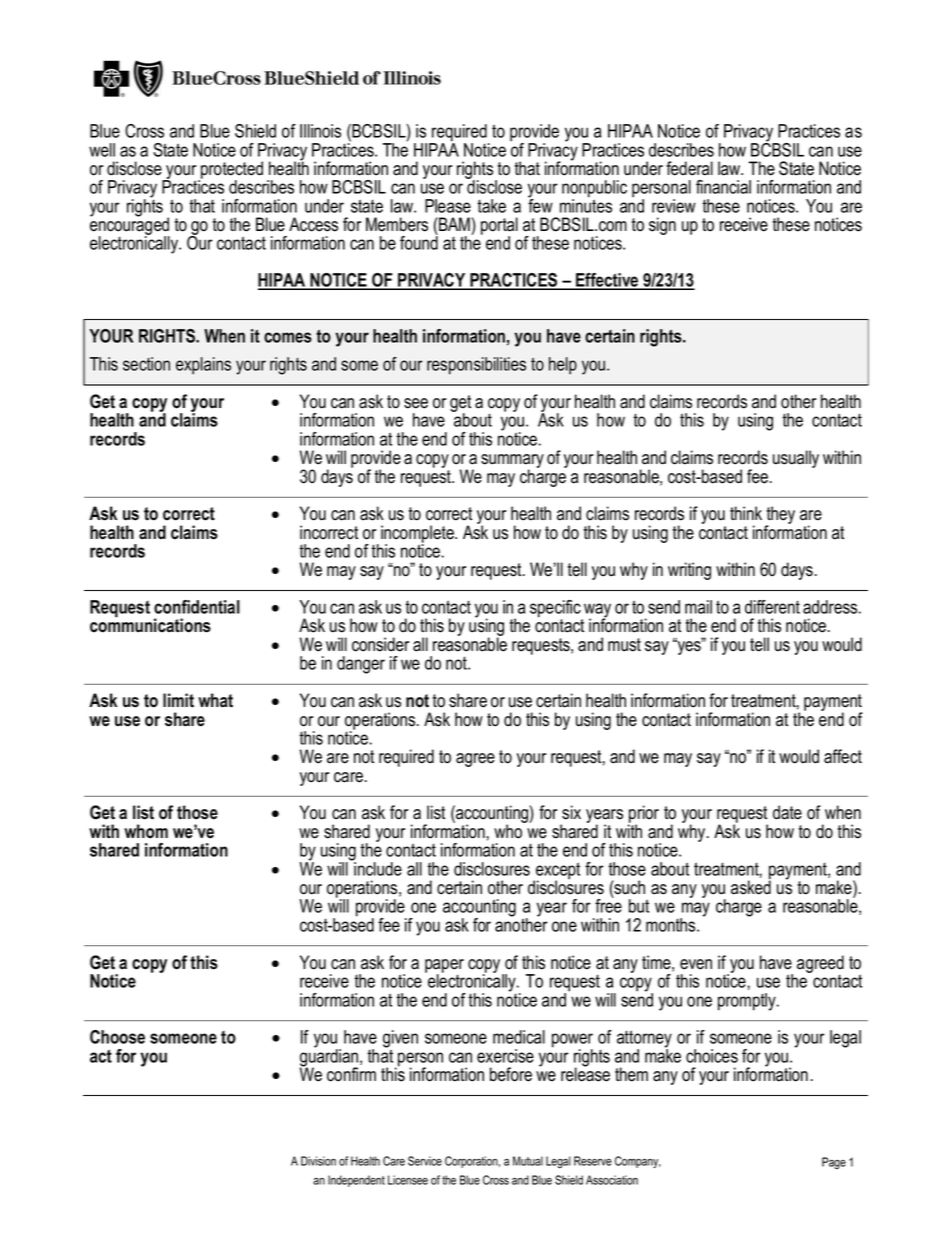 The height and width of the document is (1233, 952). Describe the element at coordinates (318, 1161) in the document. I see `Division` at that location.
